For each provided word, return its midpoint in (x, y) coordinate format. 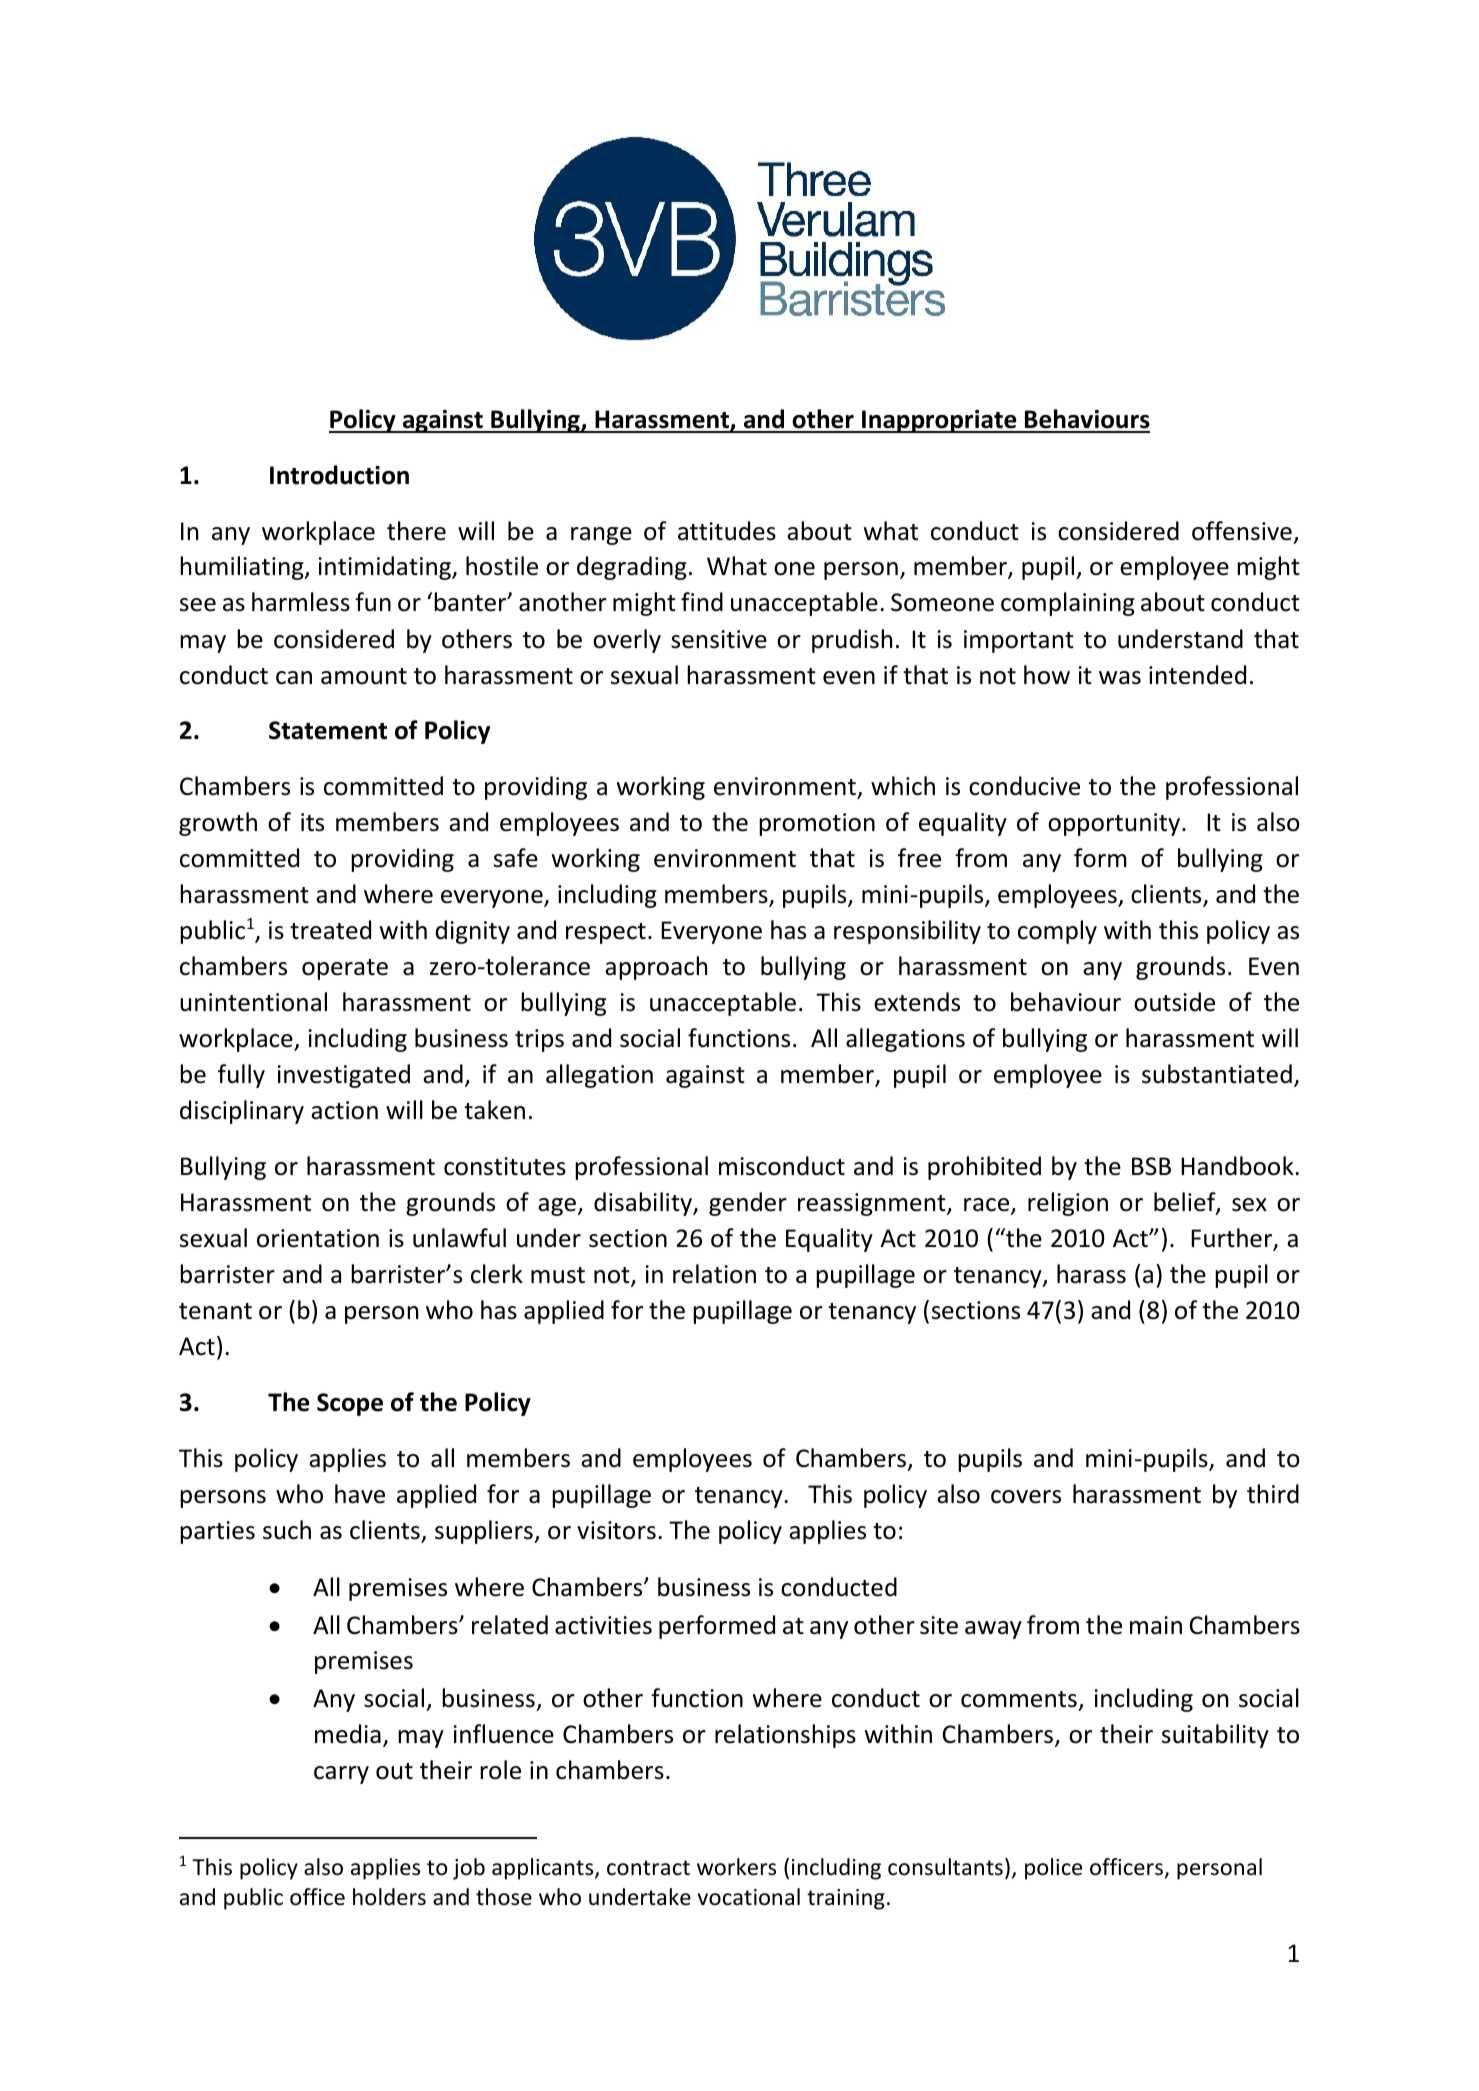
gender (748, 1204)
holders (389, 1897)
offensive (1242, 531)
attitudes (727, 531)
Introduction (339, 475)
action (344, 1110)
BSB (1151, 1166)
